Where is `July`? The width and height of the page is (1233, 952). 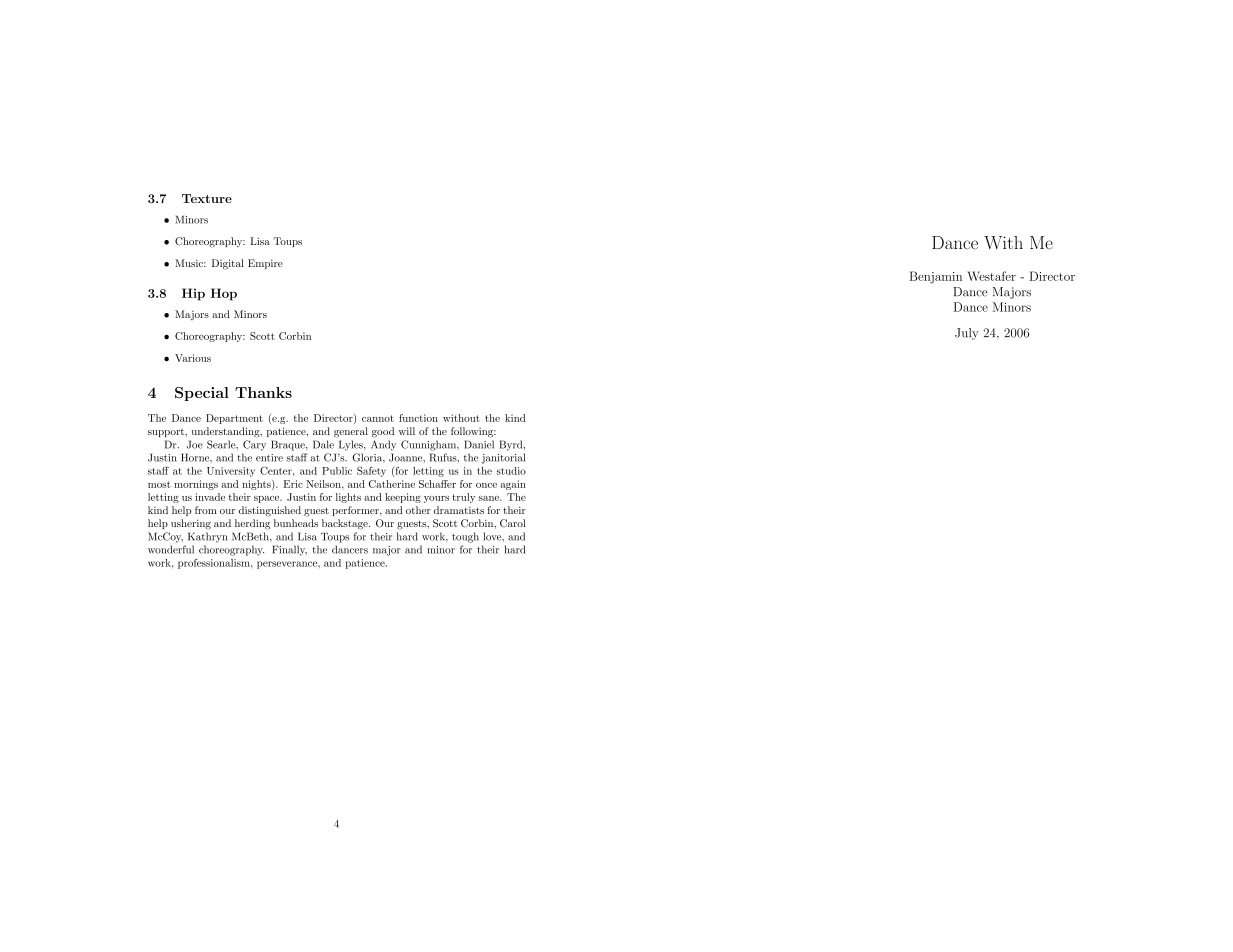 July is located at coordinates (967, 334).
